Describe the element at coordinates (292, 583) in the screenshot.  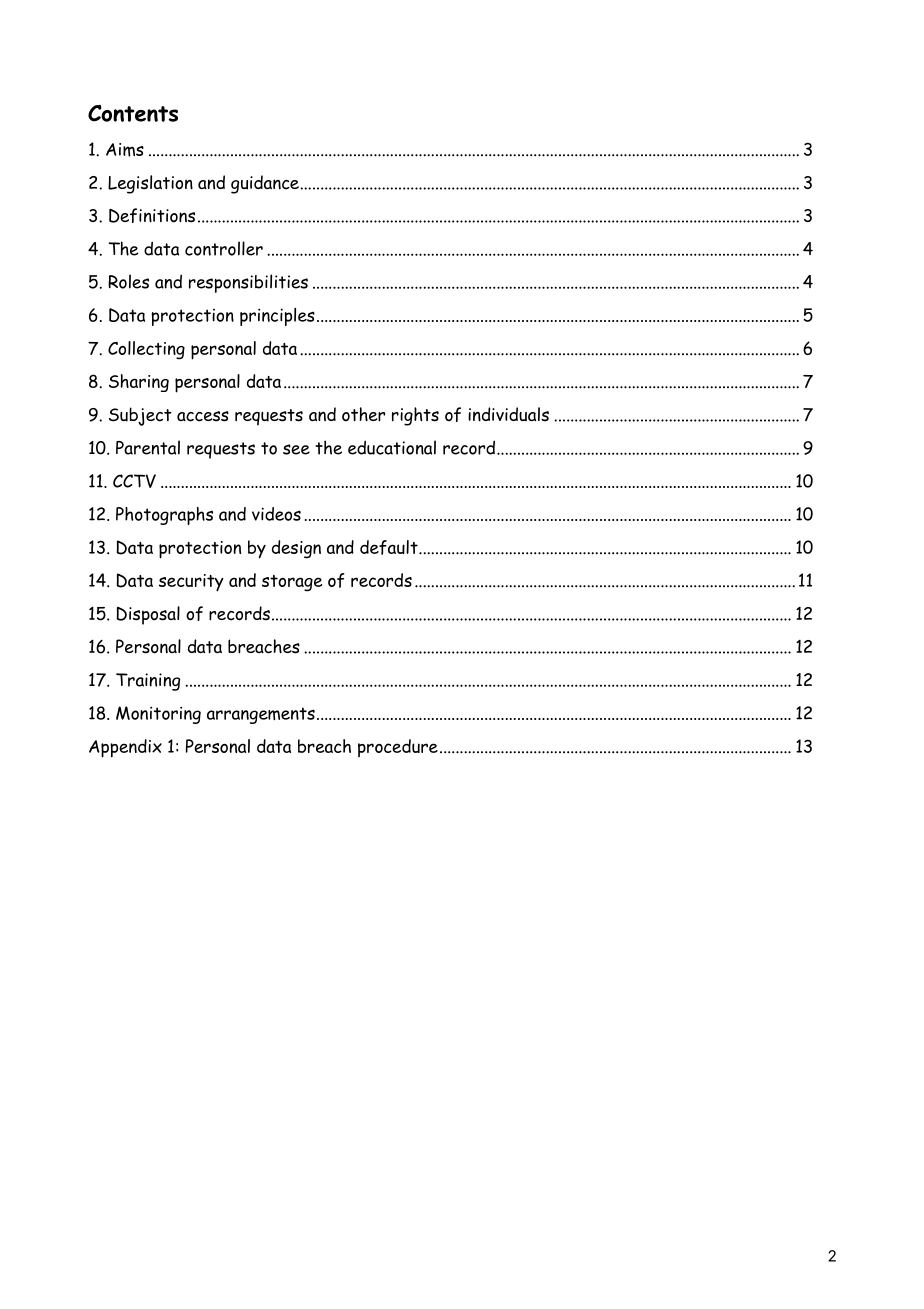
I see `storage` at that location.
